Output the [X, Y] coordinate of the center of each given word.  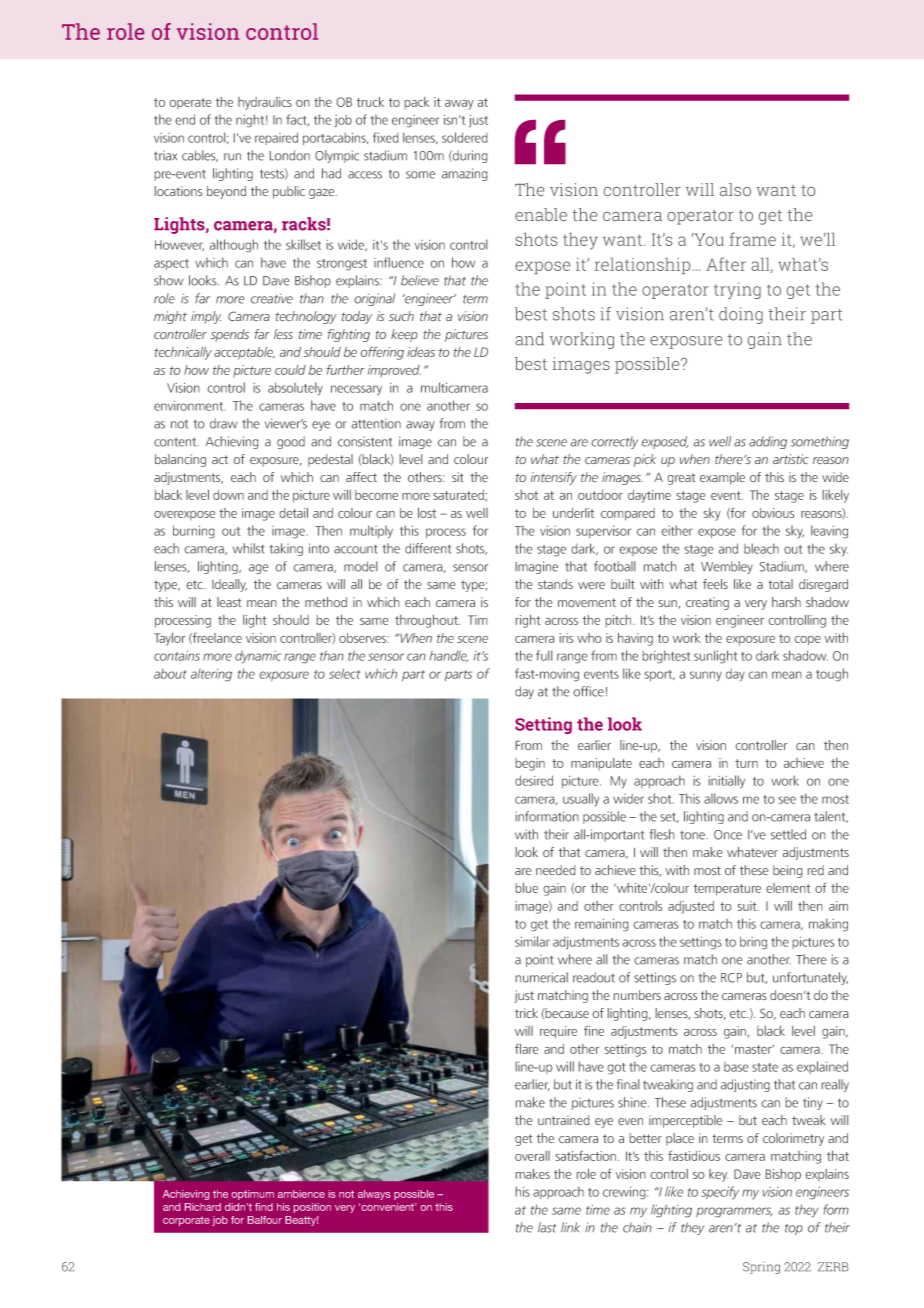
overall [532, 1156]
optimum [253, 1195]
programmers [734, 1212]
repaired [276, 138]
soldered [464, 137]
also [735, 189]
